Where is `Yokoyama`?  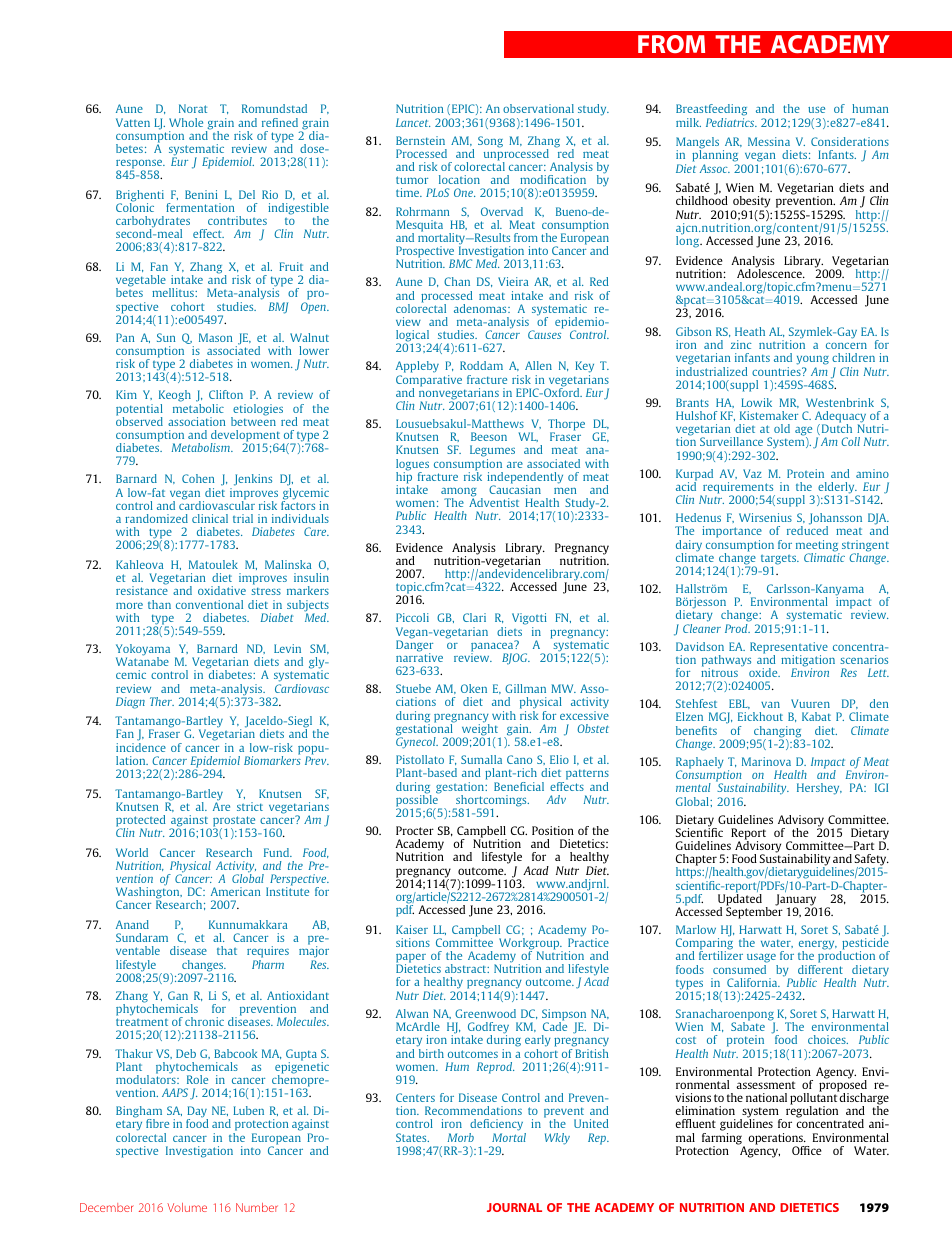
Yokoyama is located at coordinates (143, 651).
